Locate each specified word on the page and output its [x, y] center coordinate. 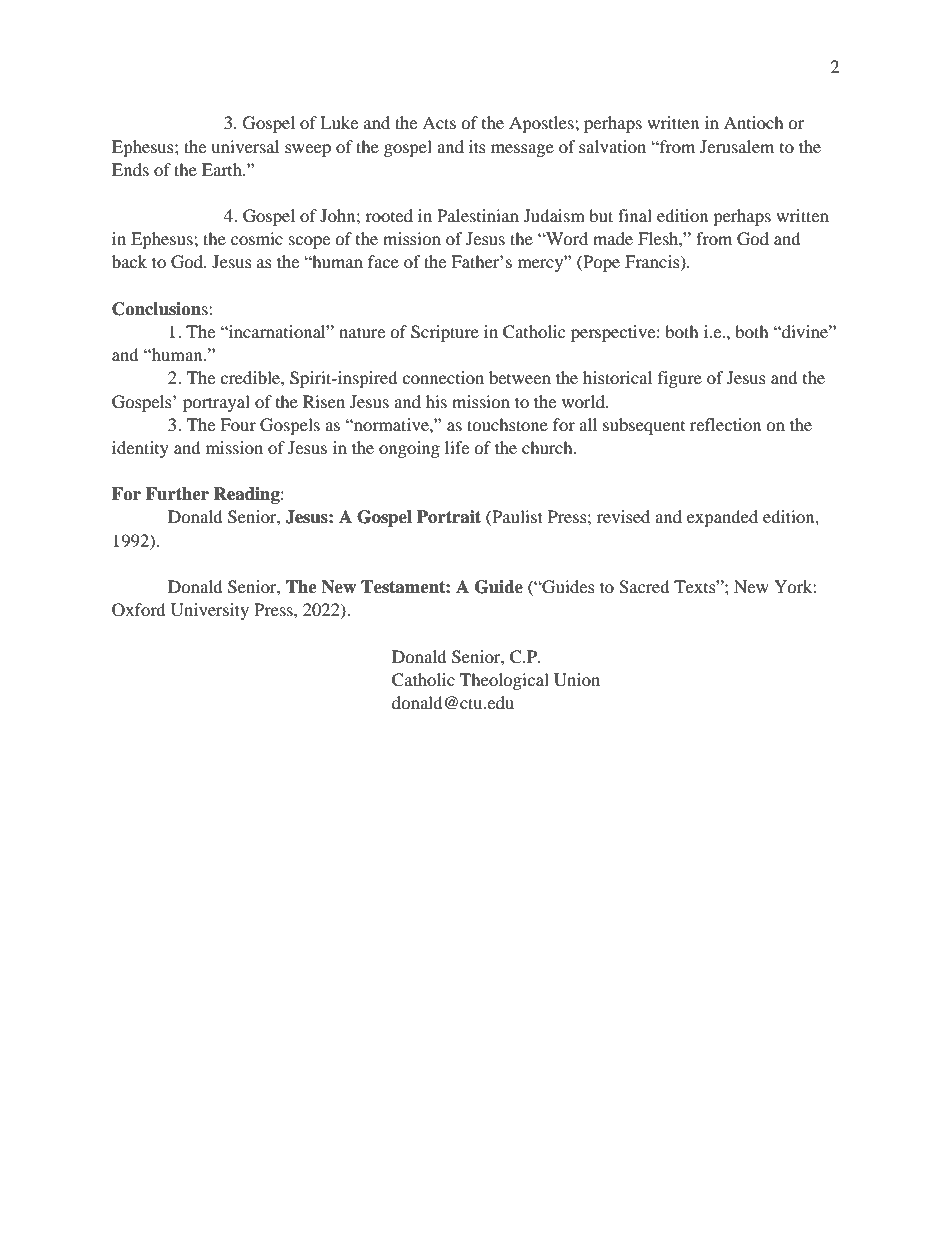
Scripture [445, 333]
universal [245, 146]
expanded [722, 518]
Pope [600, 263]
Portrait [449, 517]
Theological [504, 681]
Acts [439, 122]
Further [177, 494]
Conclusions [161, 309]
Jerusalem [737, 146]
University [210, 611]
